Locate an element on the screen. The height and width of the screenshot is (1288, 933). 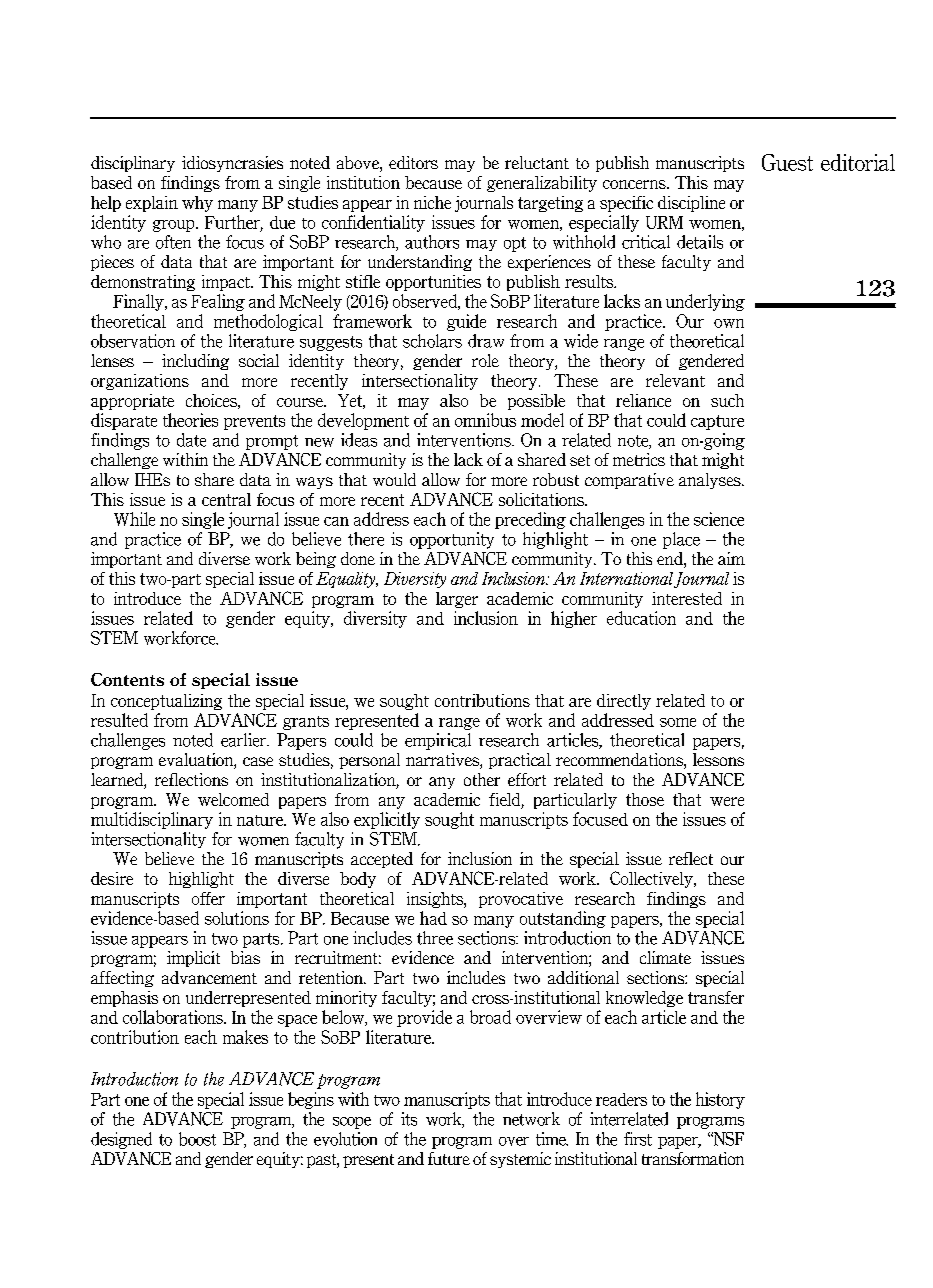
larger is located at coordinates (457, 600).
